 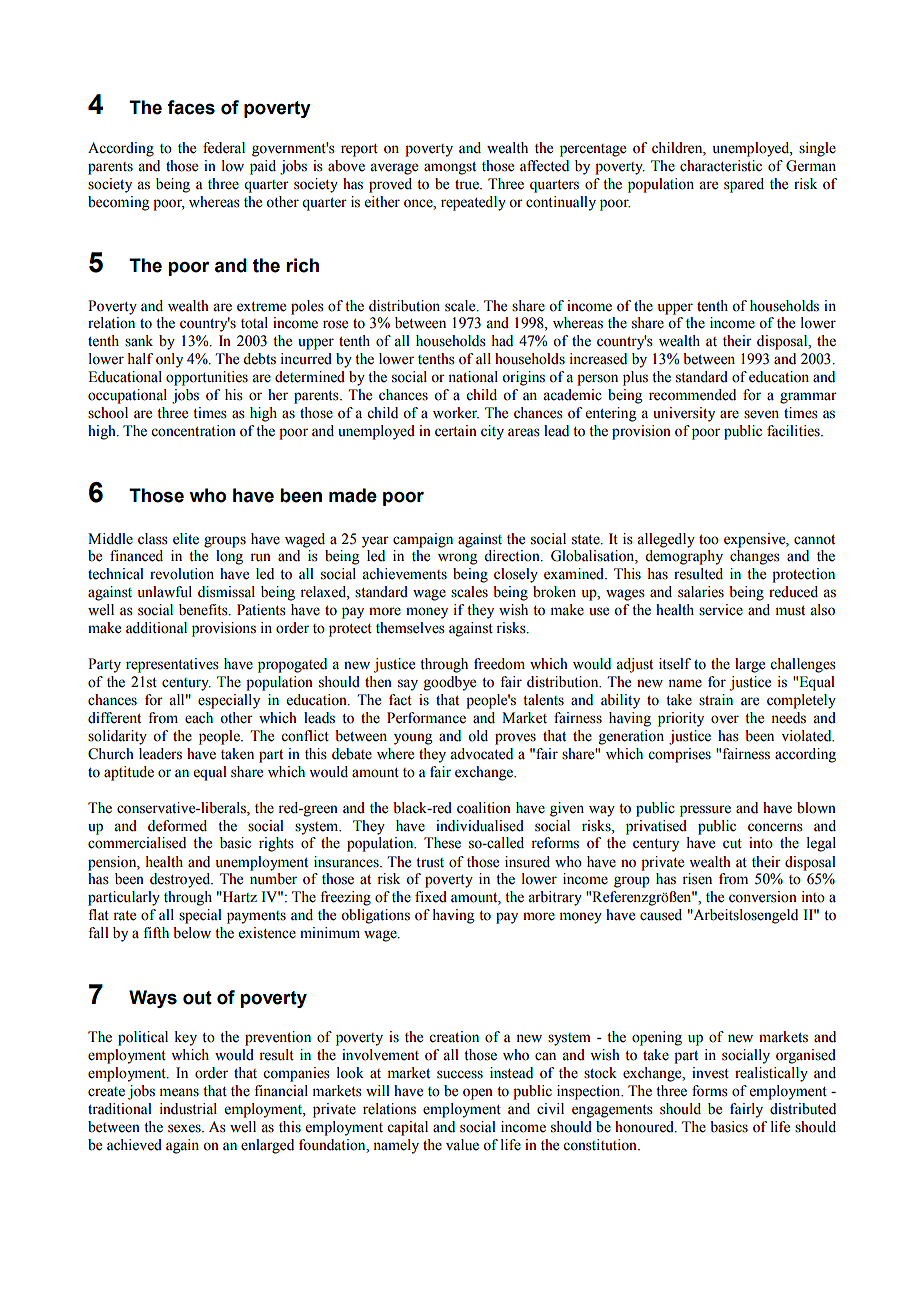 What do you see at coordinates (721, 166) in the document?
I see `characteristic` at bounding box center [721, 166].
